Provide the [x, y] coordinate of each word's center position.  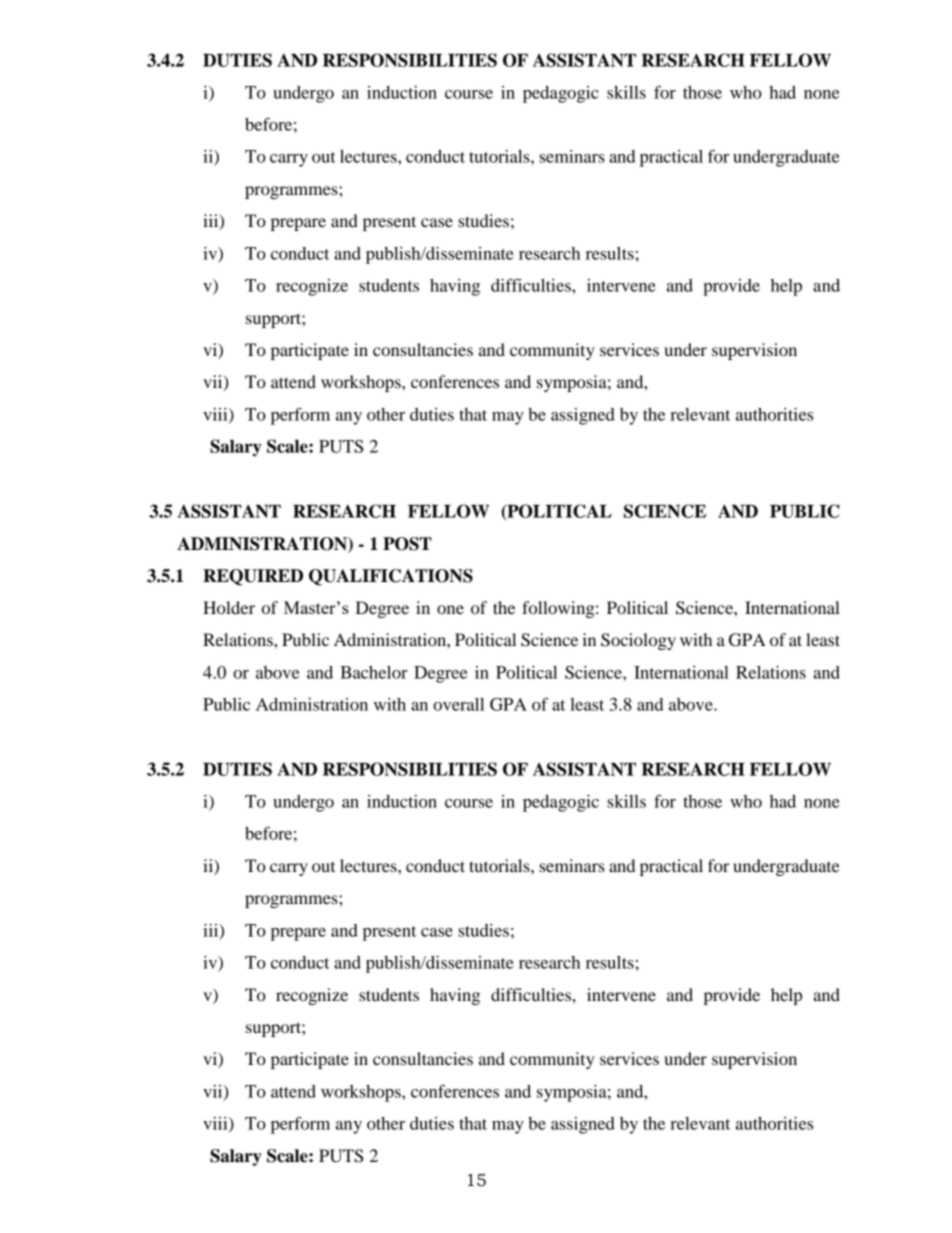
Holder [229, 607]
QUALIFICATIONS [391, 577]
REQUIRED [253, 577]
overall [458, 704]
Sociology [638, 641]
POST [407, 544]
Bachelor [374, 672]
